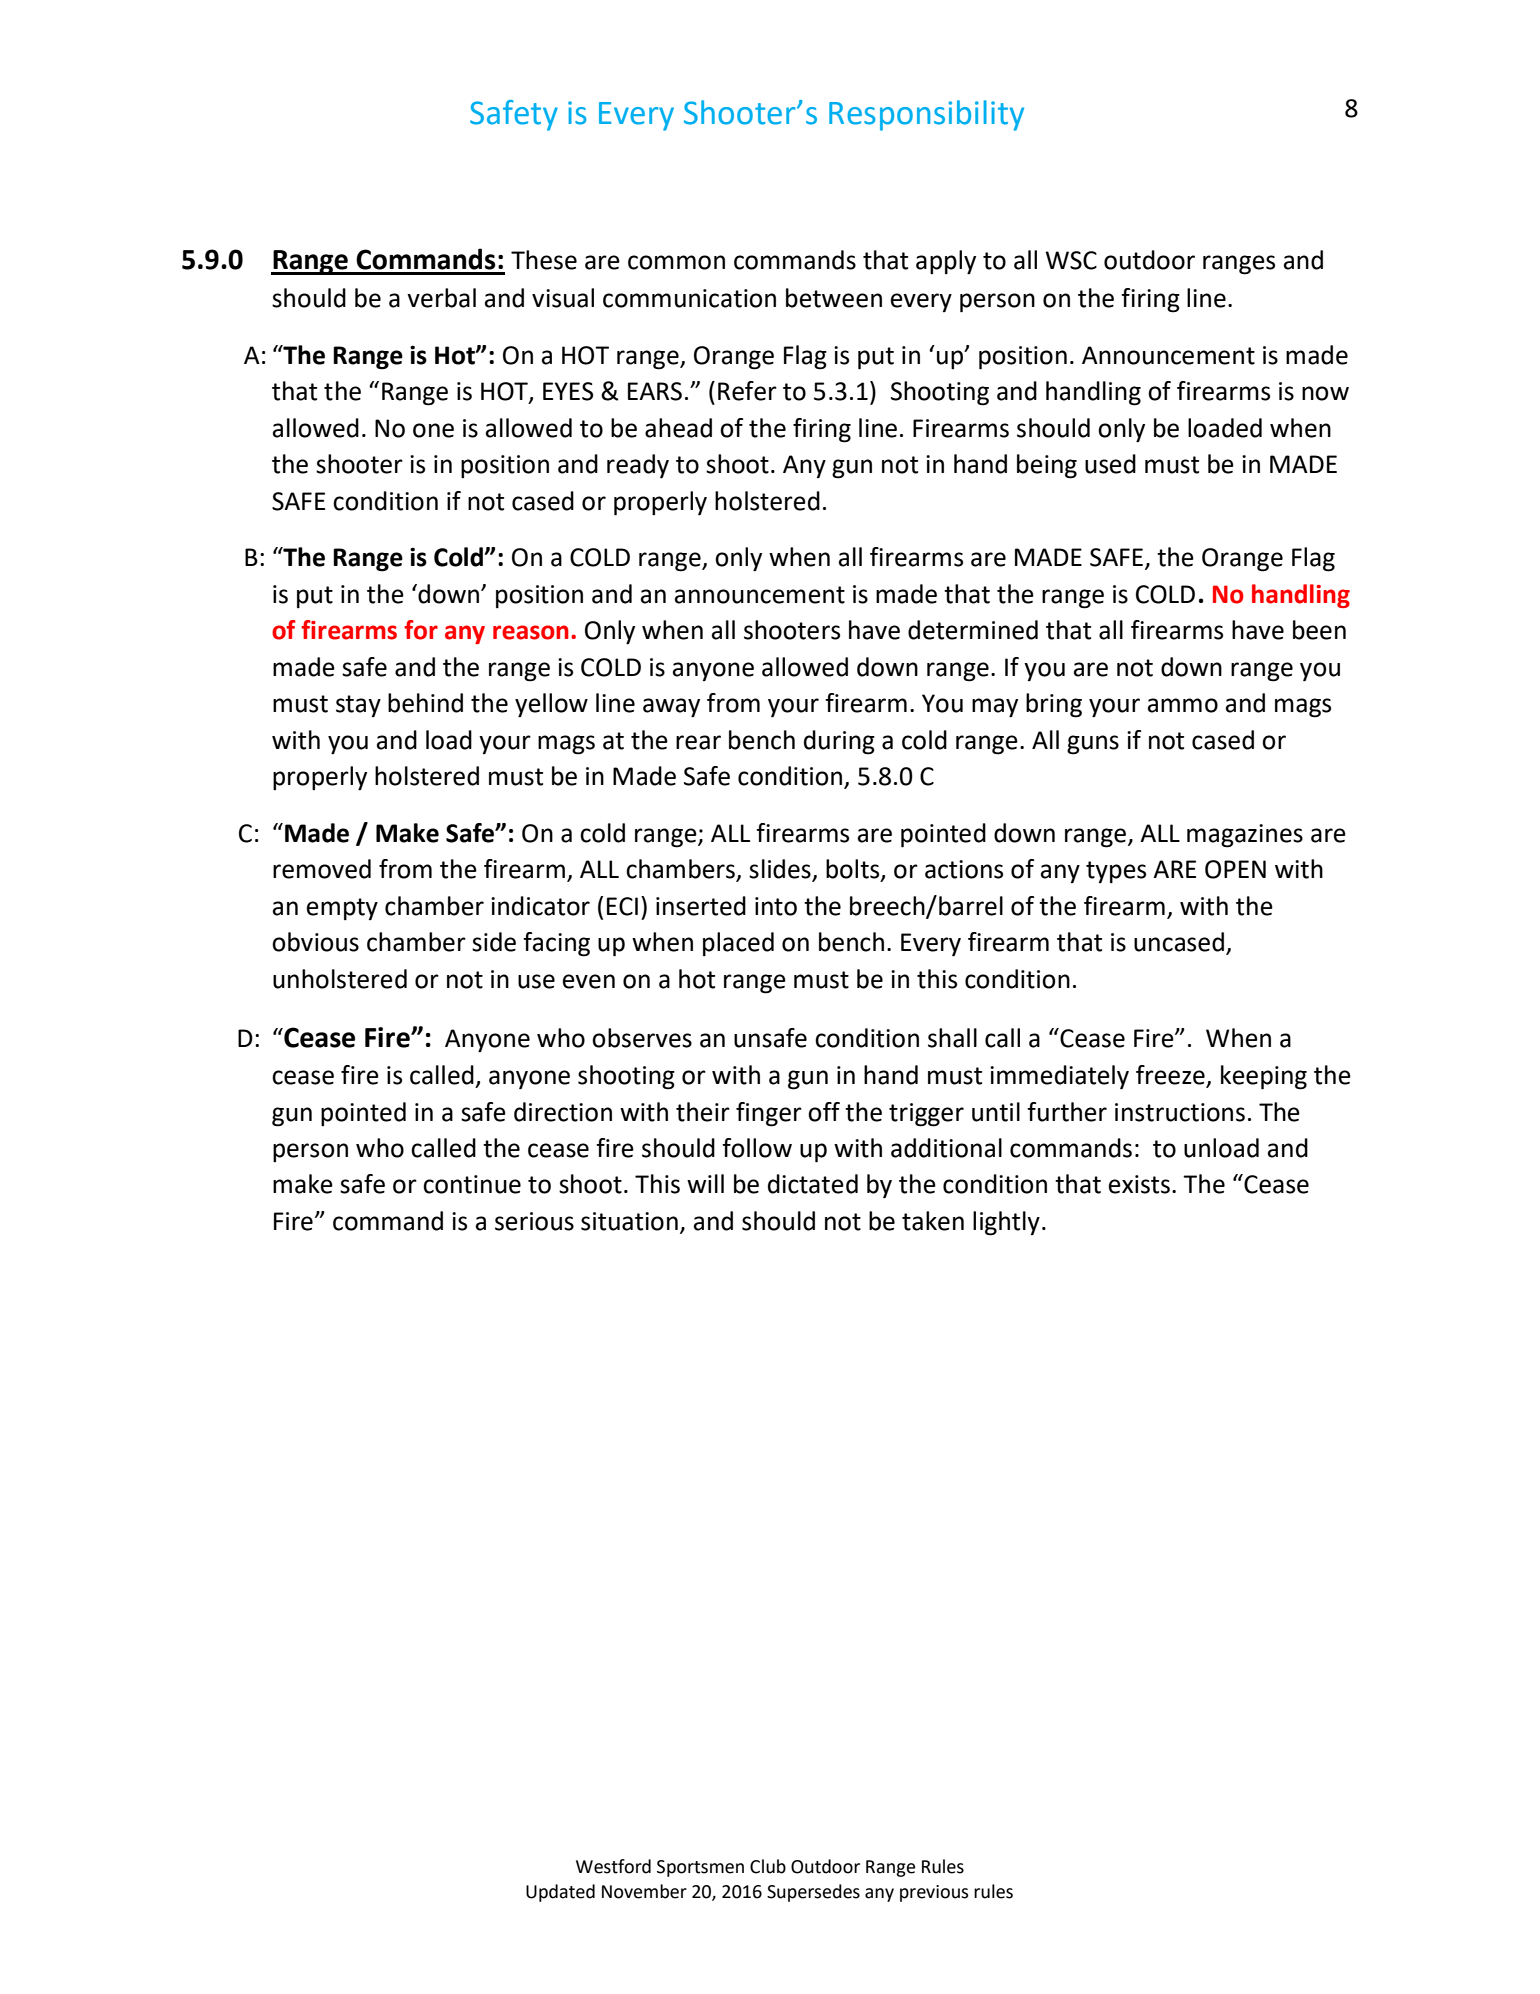  Describe the element at coordinates (472, 1184) in the screenshot. I see `continue` at that location.
